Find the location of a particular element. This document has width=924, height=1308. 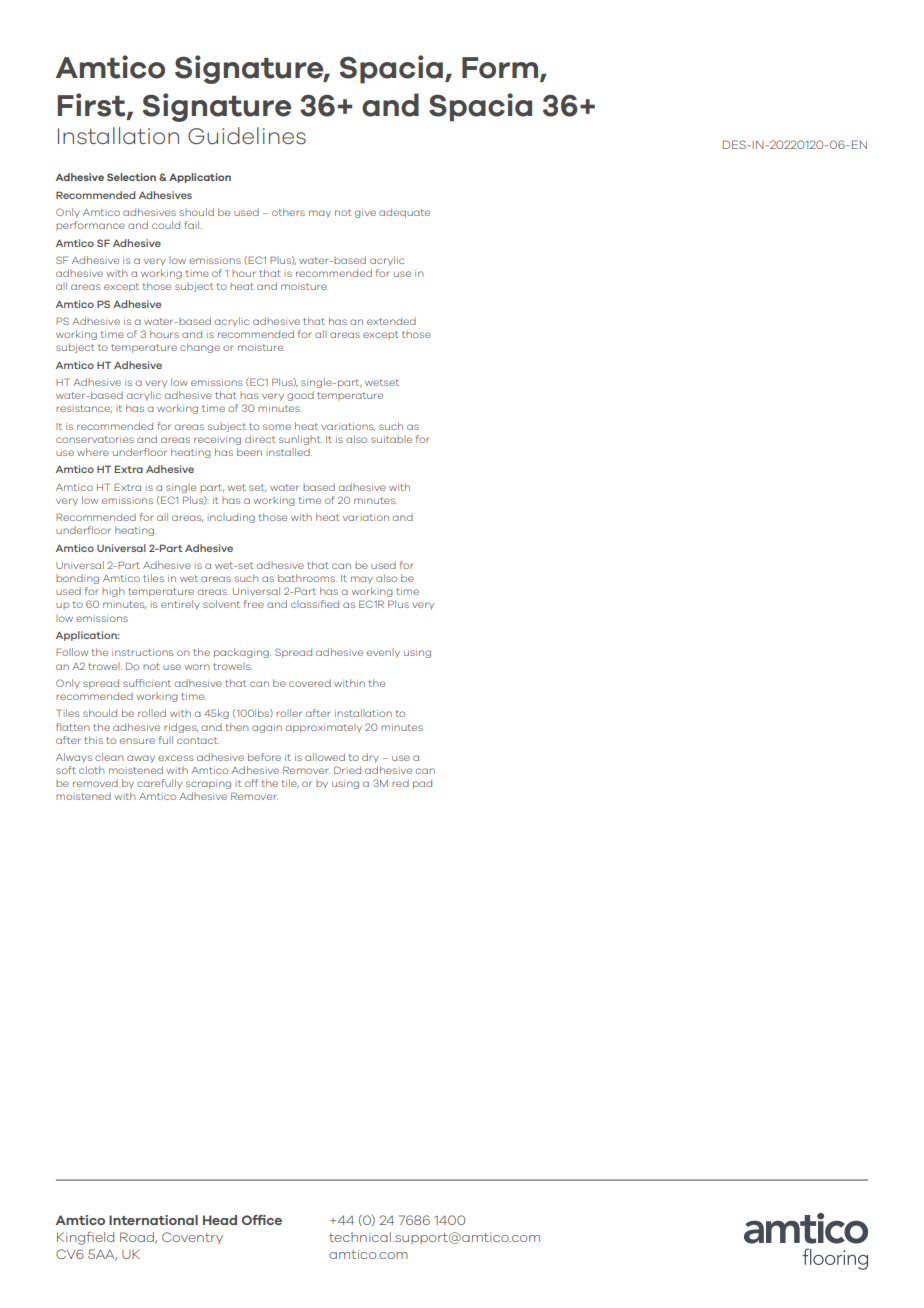

Road is located at coordinates (138, 1238).
